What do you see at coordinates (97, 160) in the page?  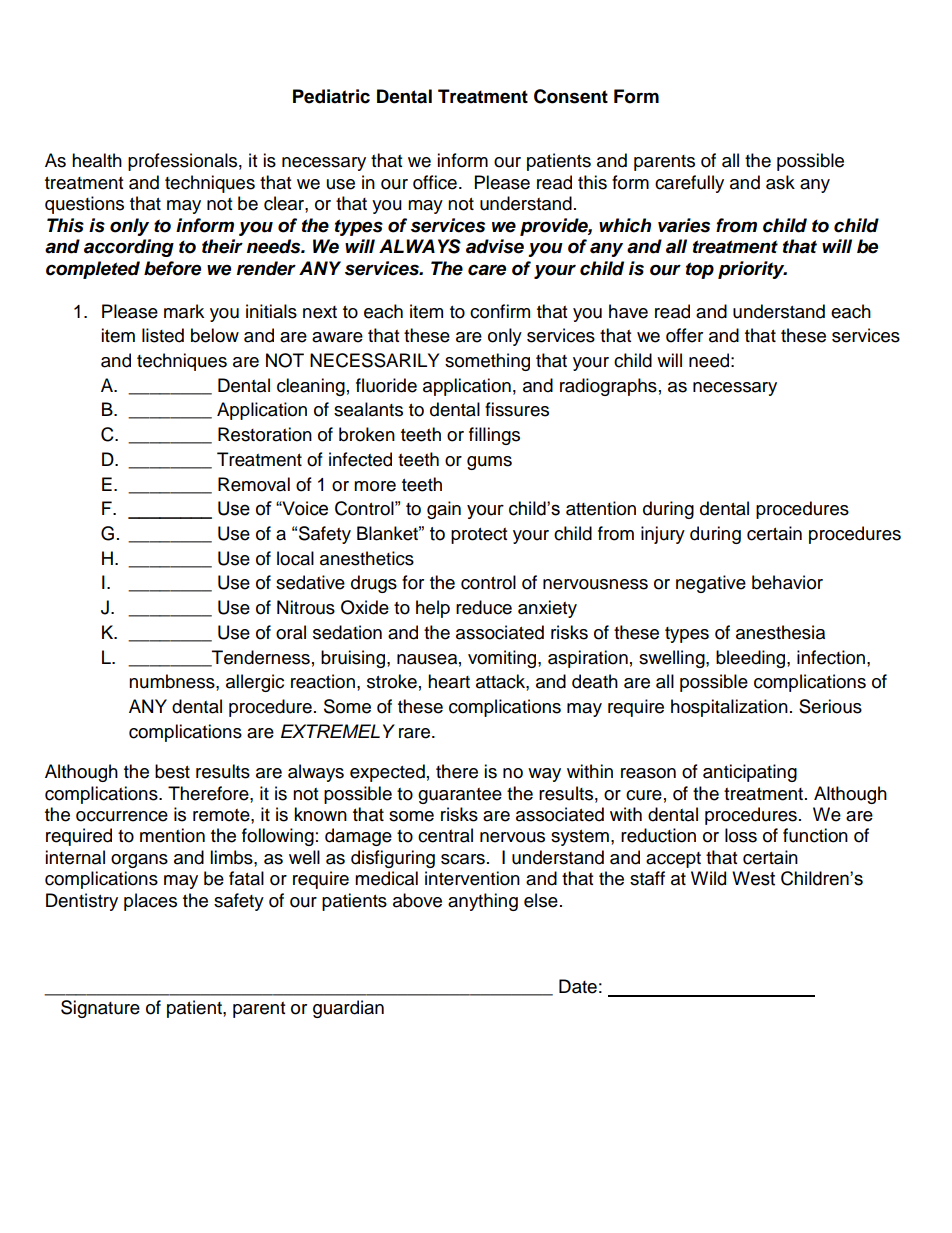 I see `health` at bounding box center [97, 160].
